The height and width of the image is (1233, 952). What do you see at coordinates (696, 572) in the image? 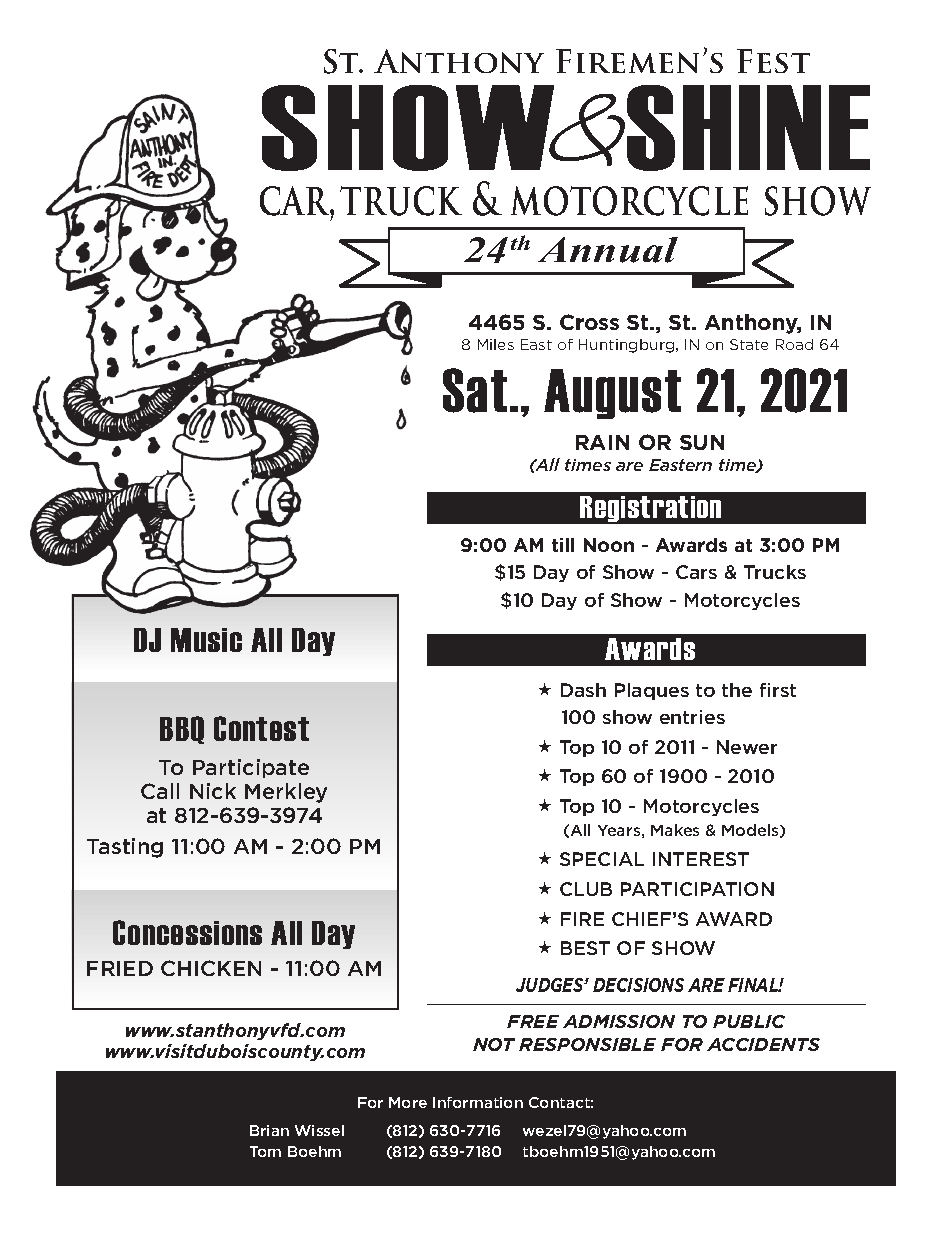
I see `Cars` at bounding box center [696, 572].
